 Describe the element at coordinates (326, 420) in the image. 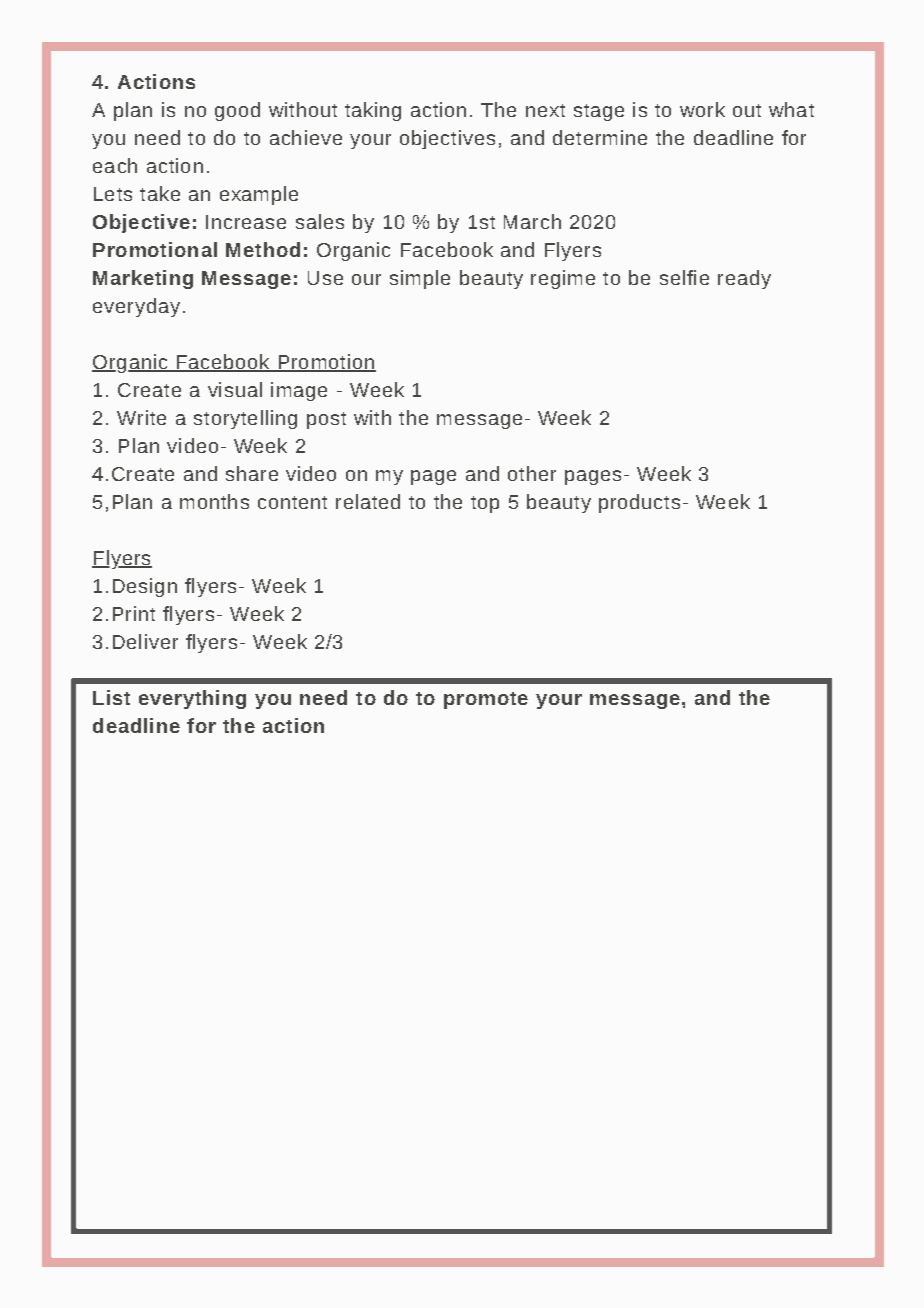

I see `post` at that location.
